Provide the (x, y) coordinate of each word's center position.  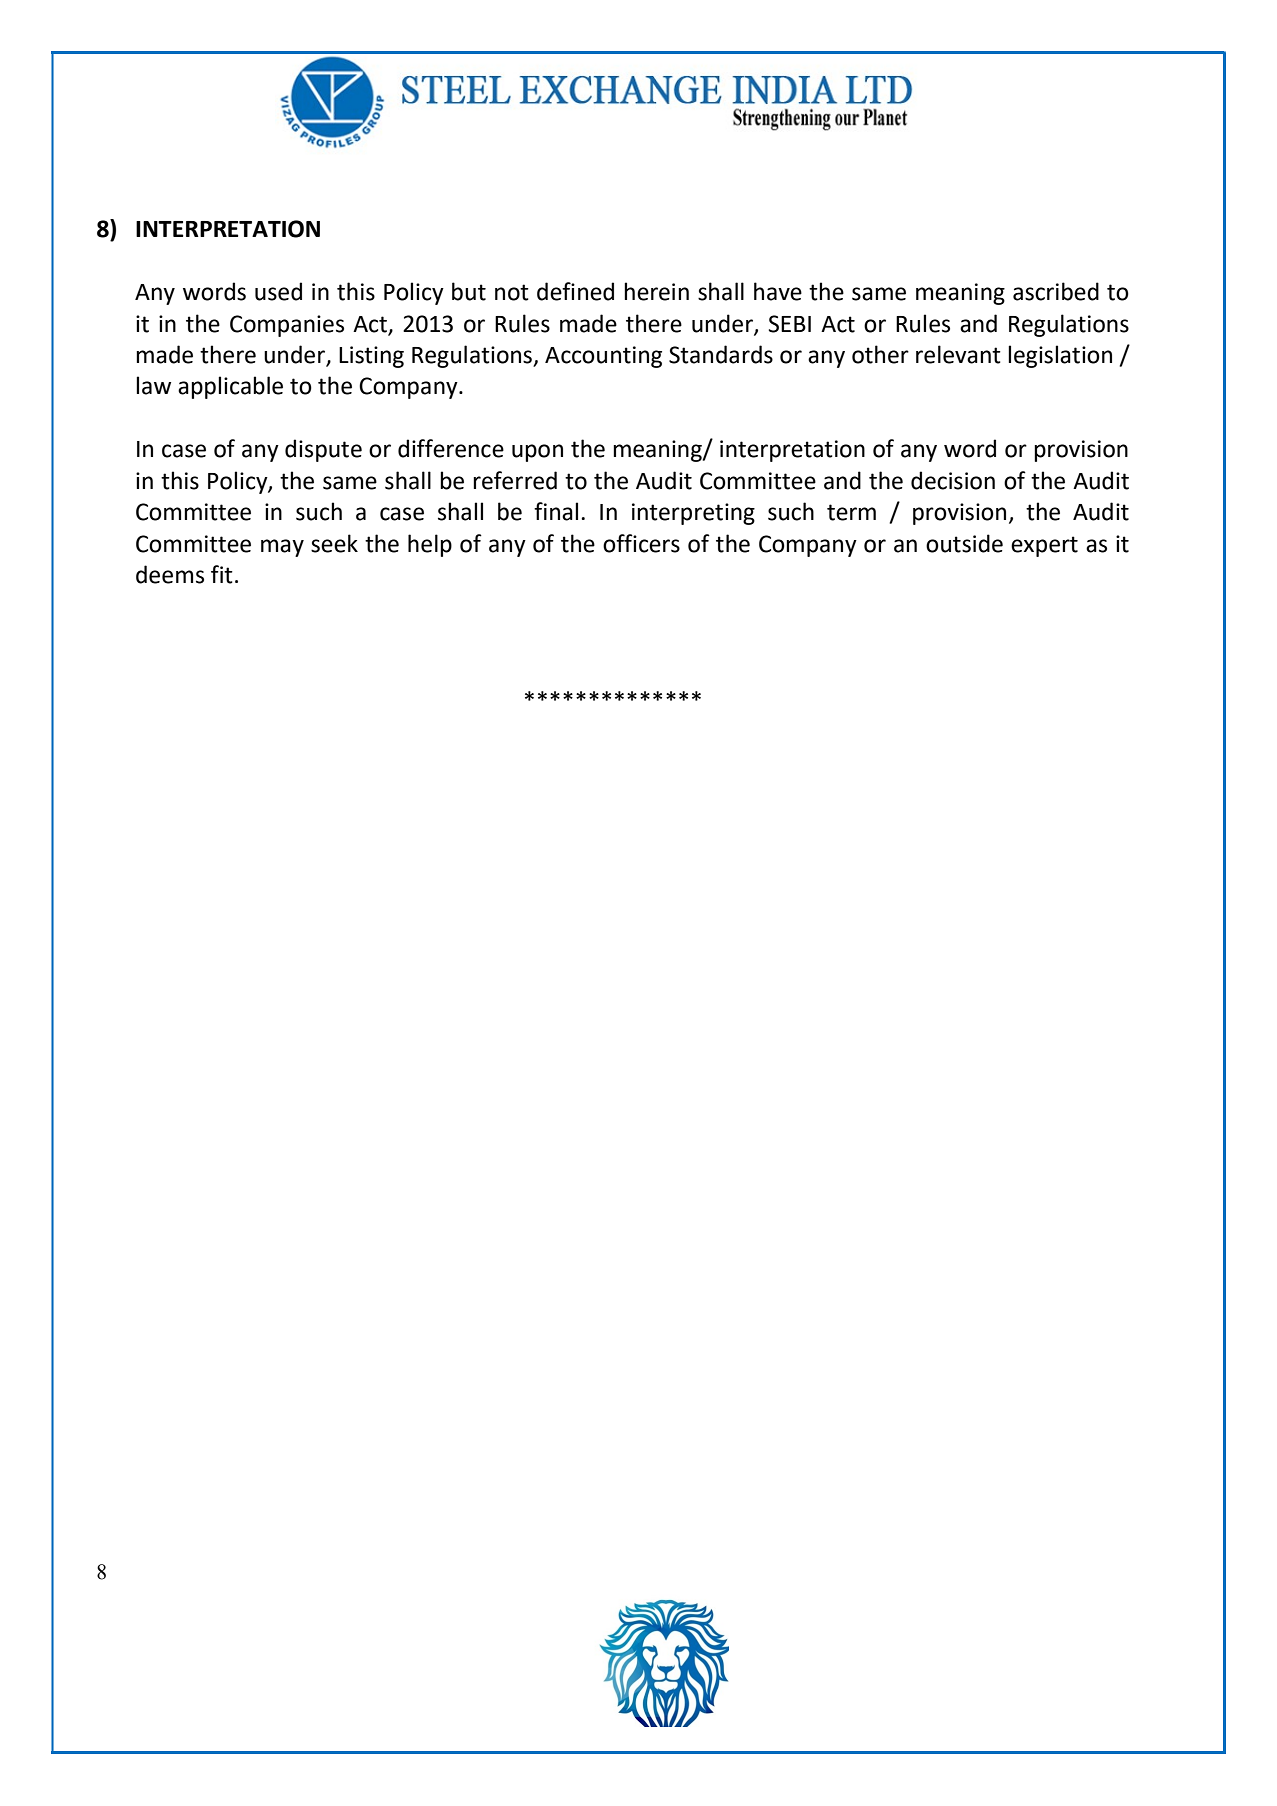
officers (641, 543)
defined (575, 291)
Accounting (603, 357)
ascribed (1056, 291)
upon (537, 453)
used (278, 291)
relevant (958, 354)
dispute (323, 450)
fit (222, 574)
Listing (371, 357)
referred (515, 480)
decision (953, 480)
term (851, 512)
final (556, 511)
